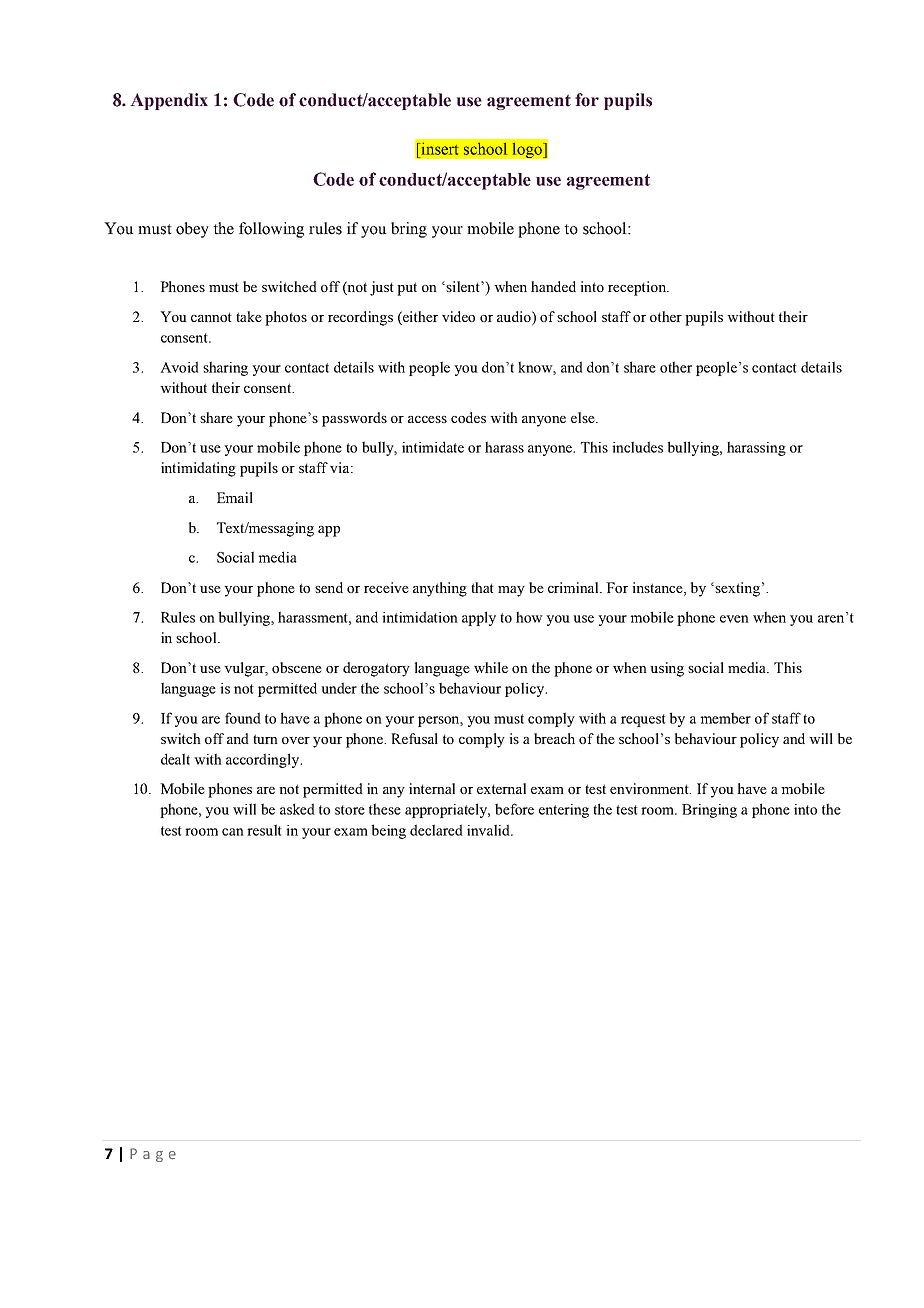 This page has height=1308, width=924. Describe the element at coordinates (438, 149) in the page. I see `insert` at that location.
